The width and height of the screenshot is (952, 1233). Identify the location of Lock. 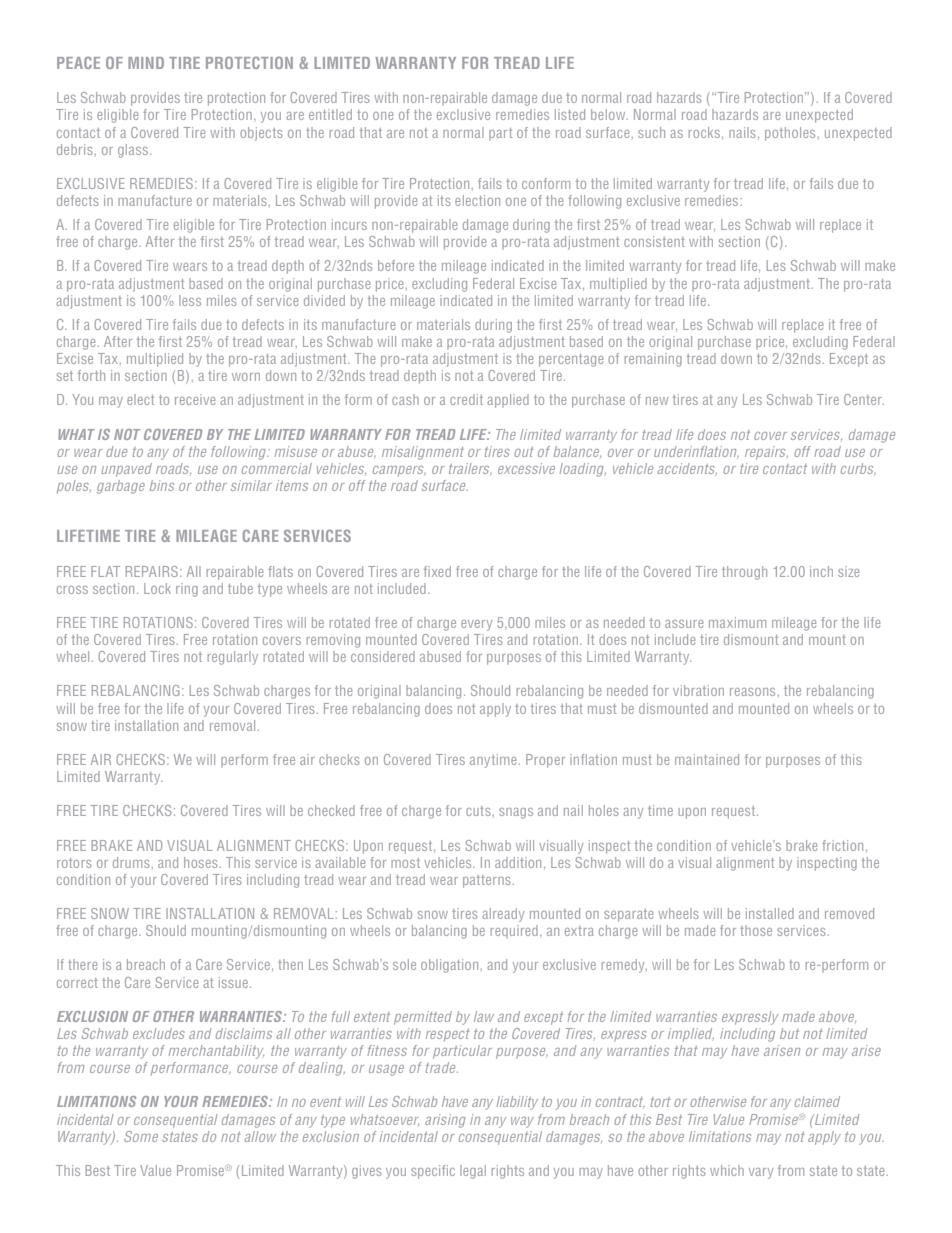
(157, 588).
